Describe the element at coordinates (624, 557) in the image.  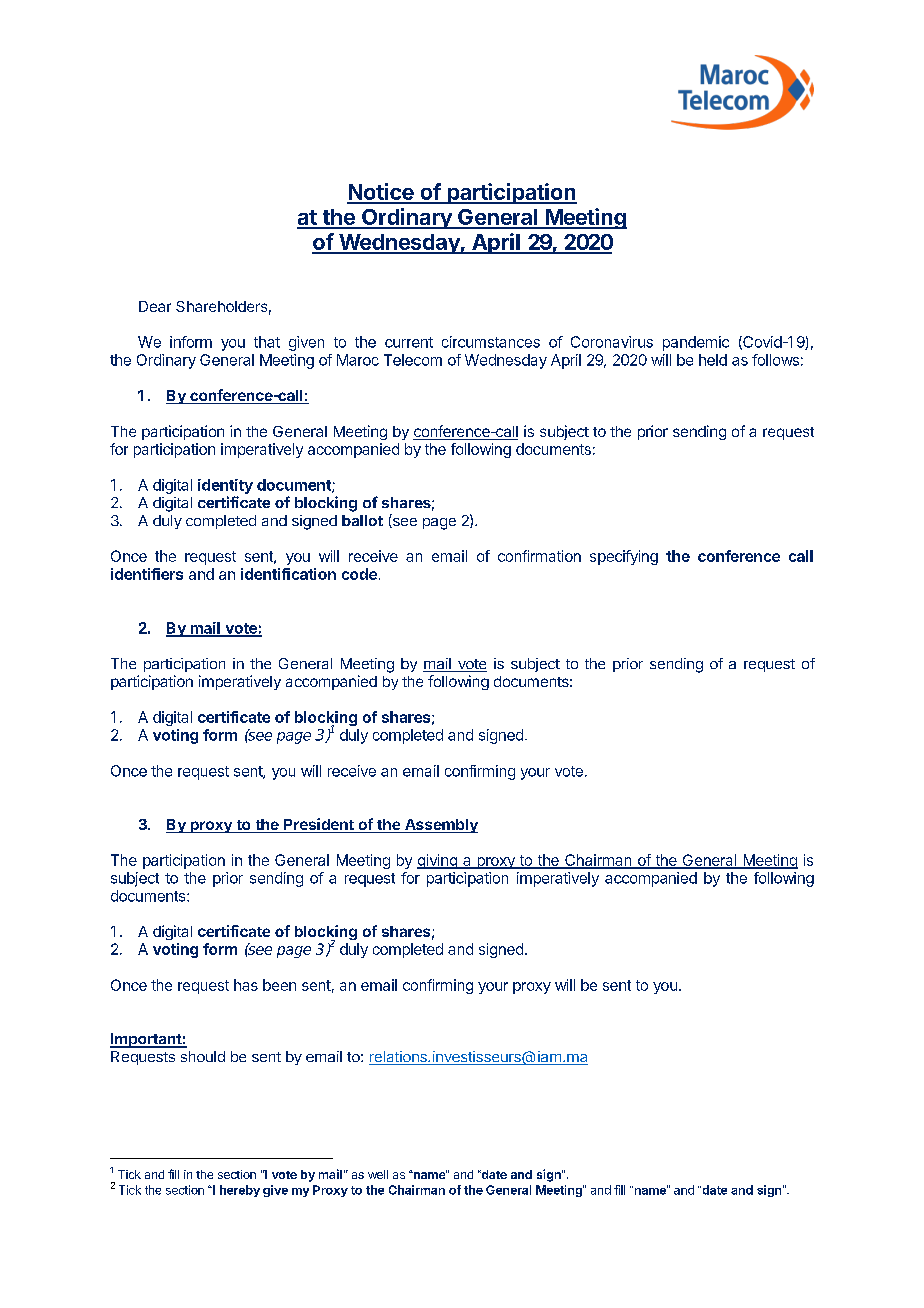
I see `specifying` at that location.
